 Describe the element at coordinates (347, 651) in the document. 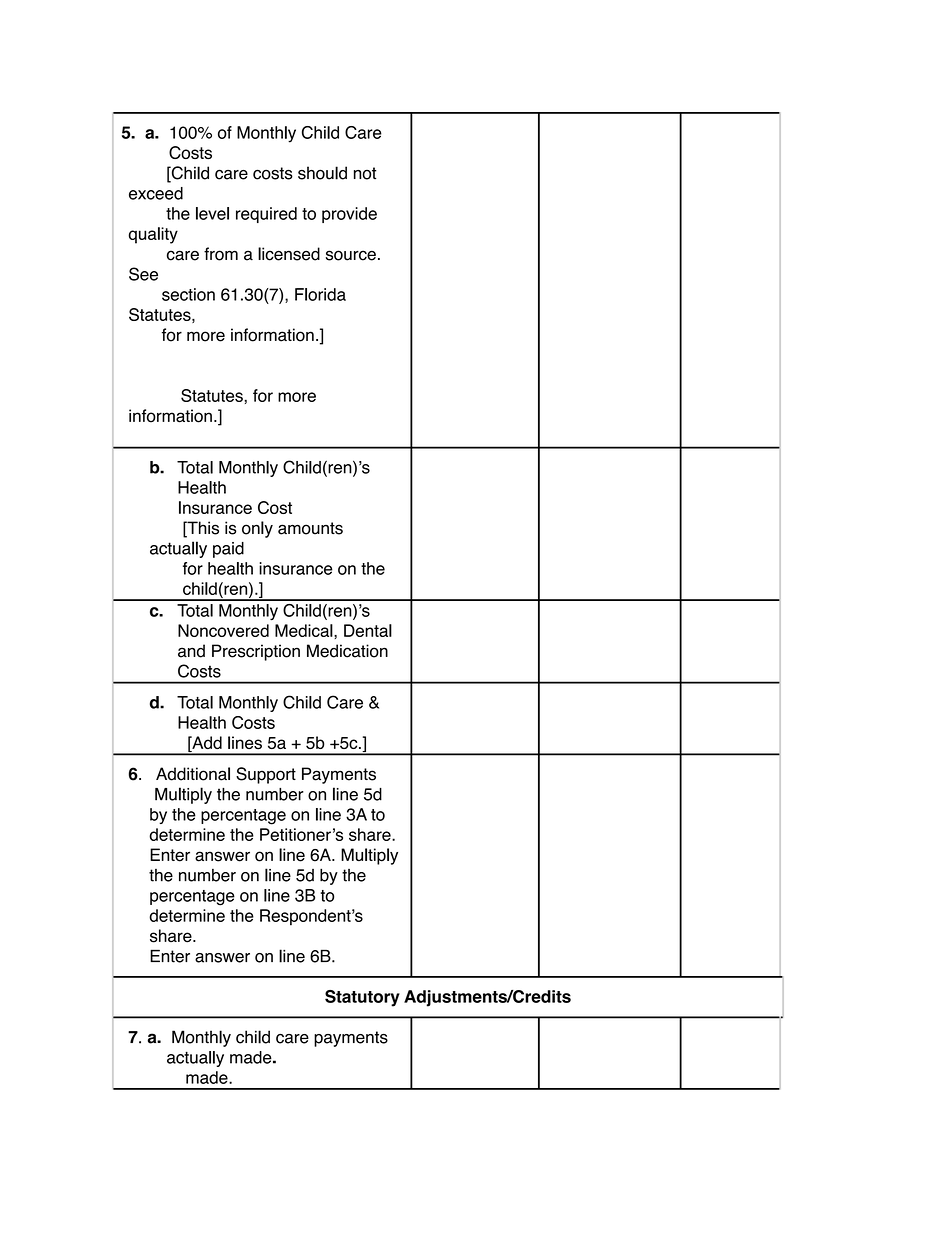

I see `Medication` at that location.
